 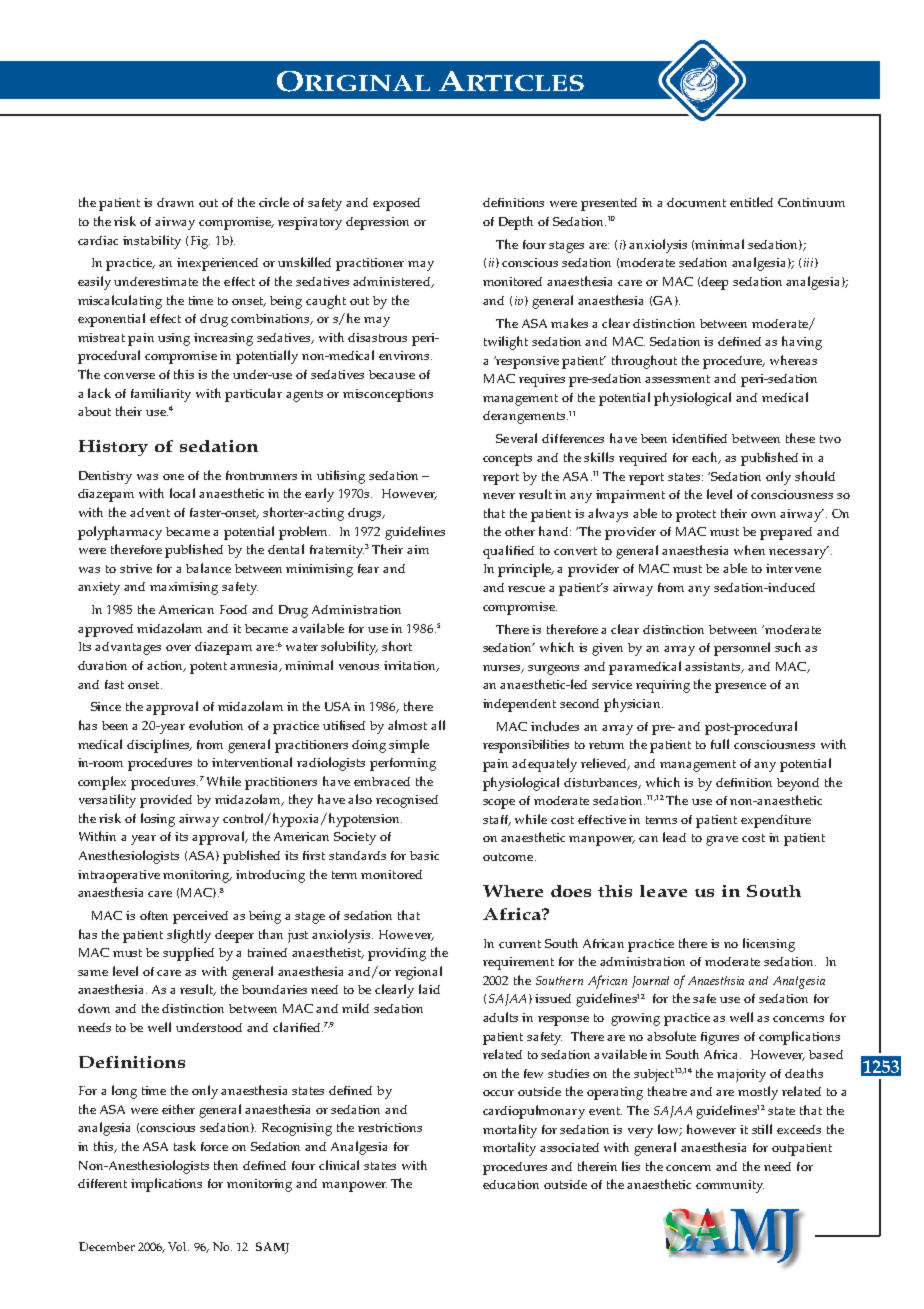 What do you see at coordinates (720, 744) in the screenshot?
I see `full` at bounding box center [720, 744].
